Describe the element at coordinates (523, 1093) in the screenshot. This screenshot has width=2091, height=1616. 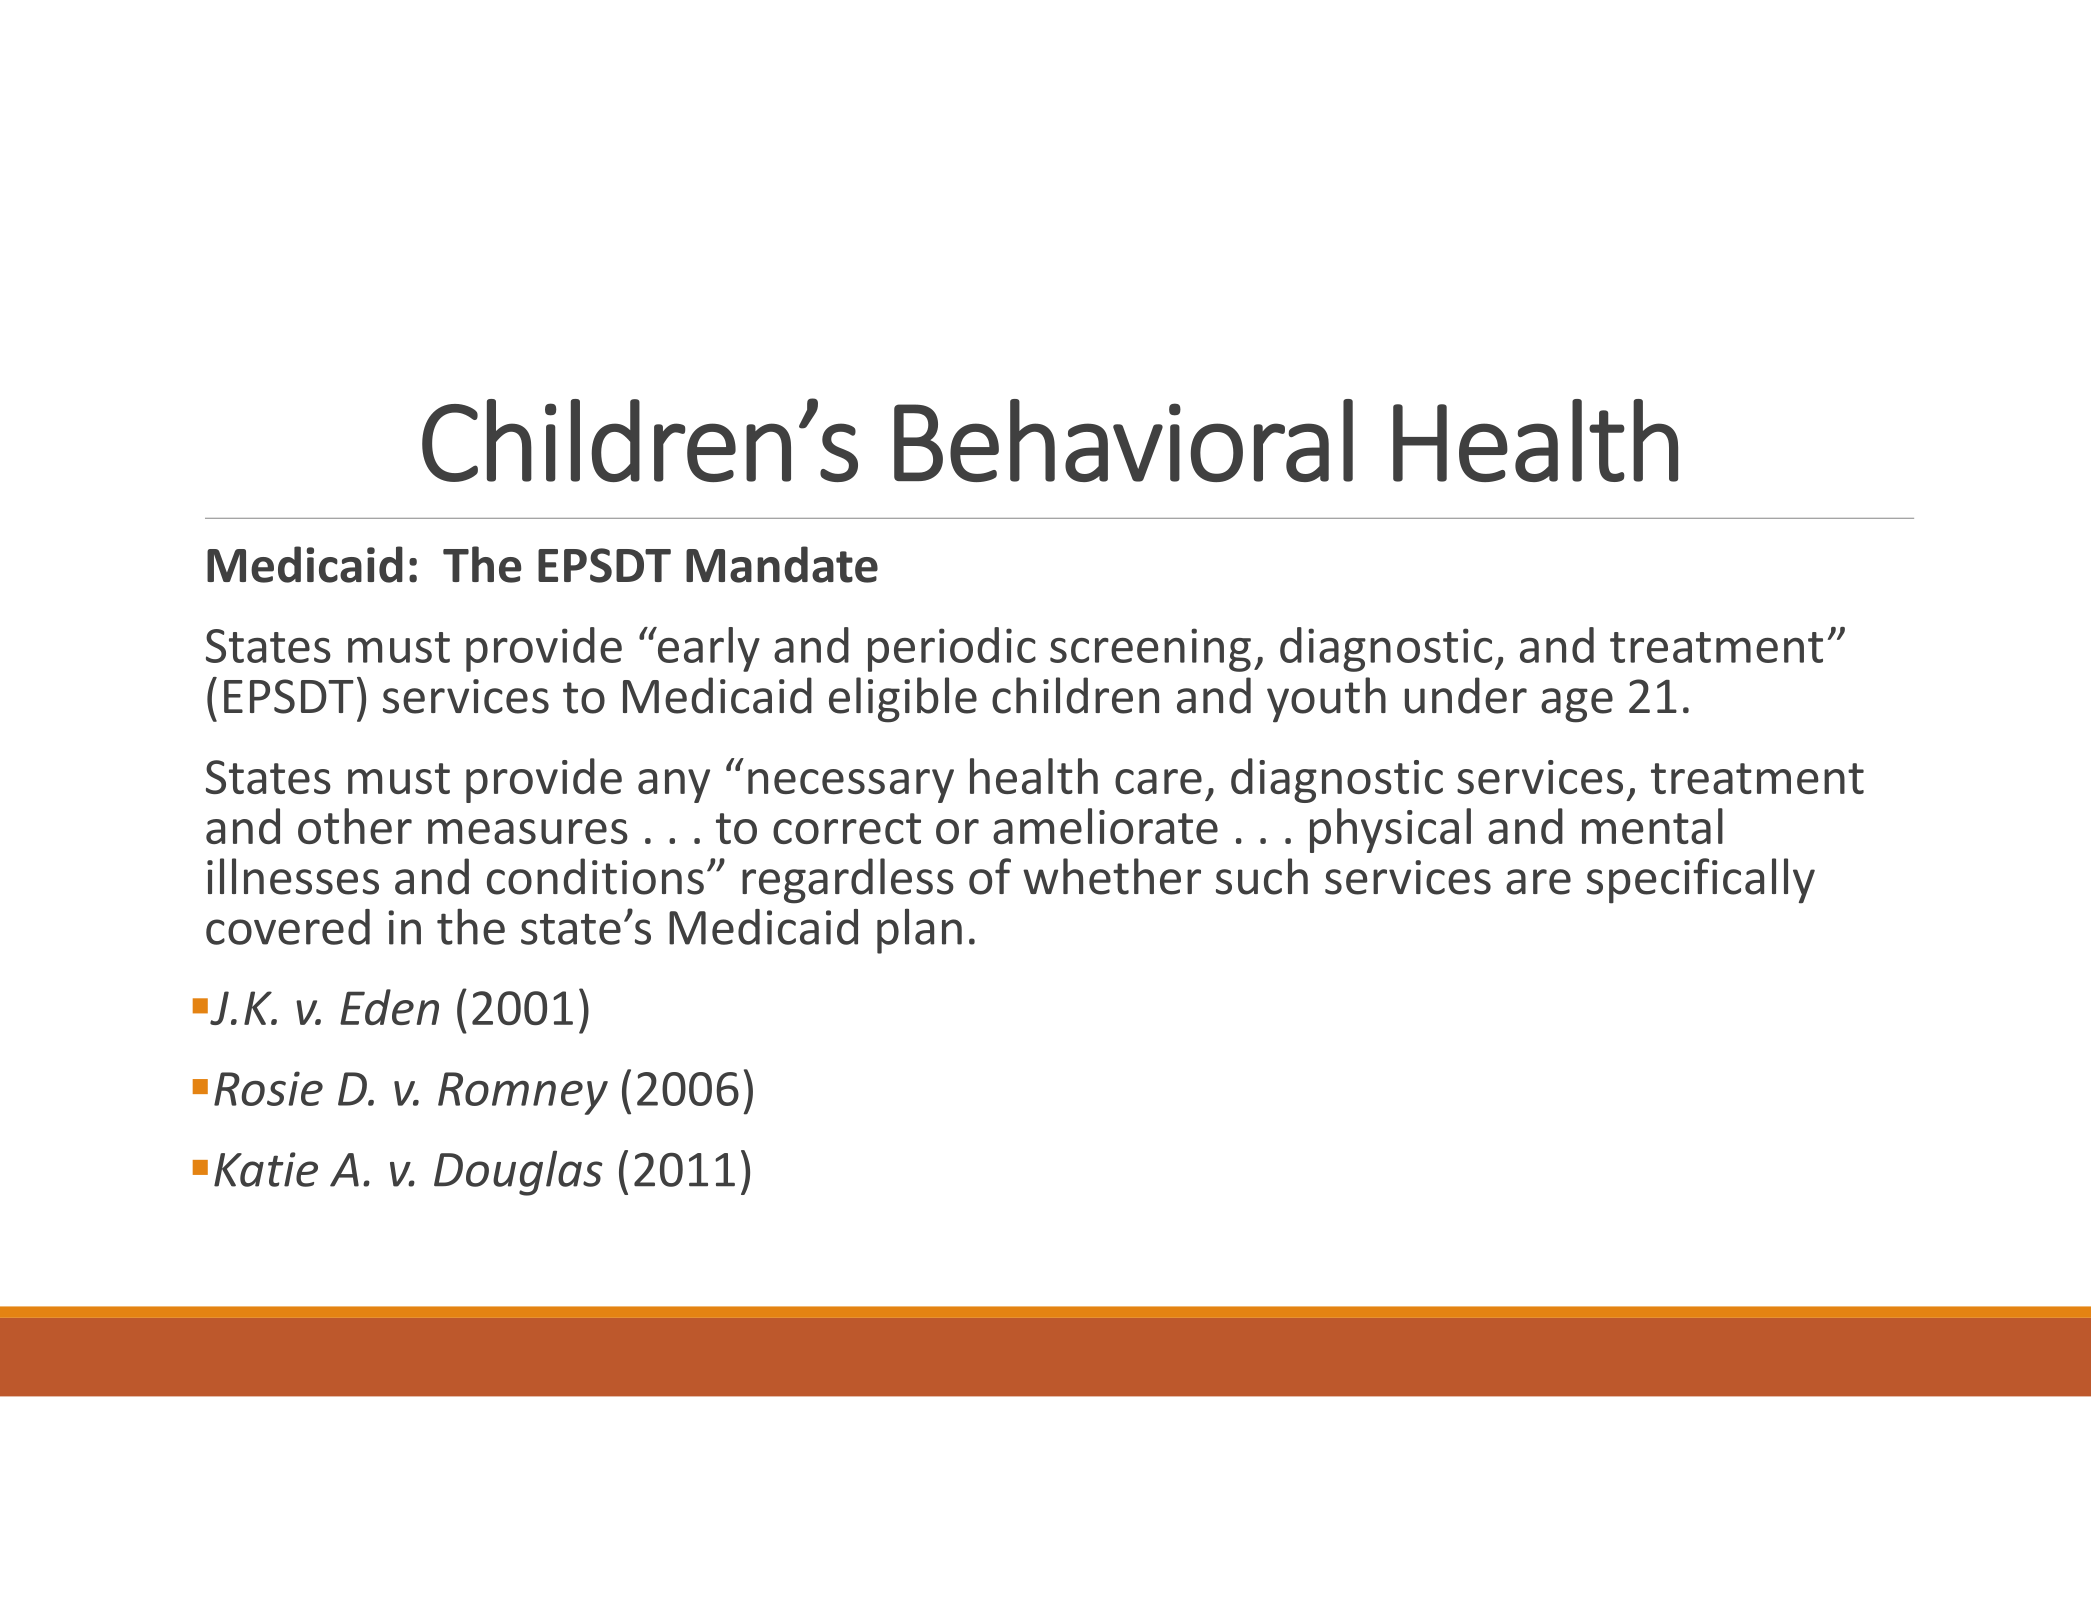
I see `Romney` at that location.
